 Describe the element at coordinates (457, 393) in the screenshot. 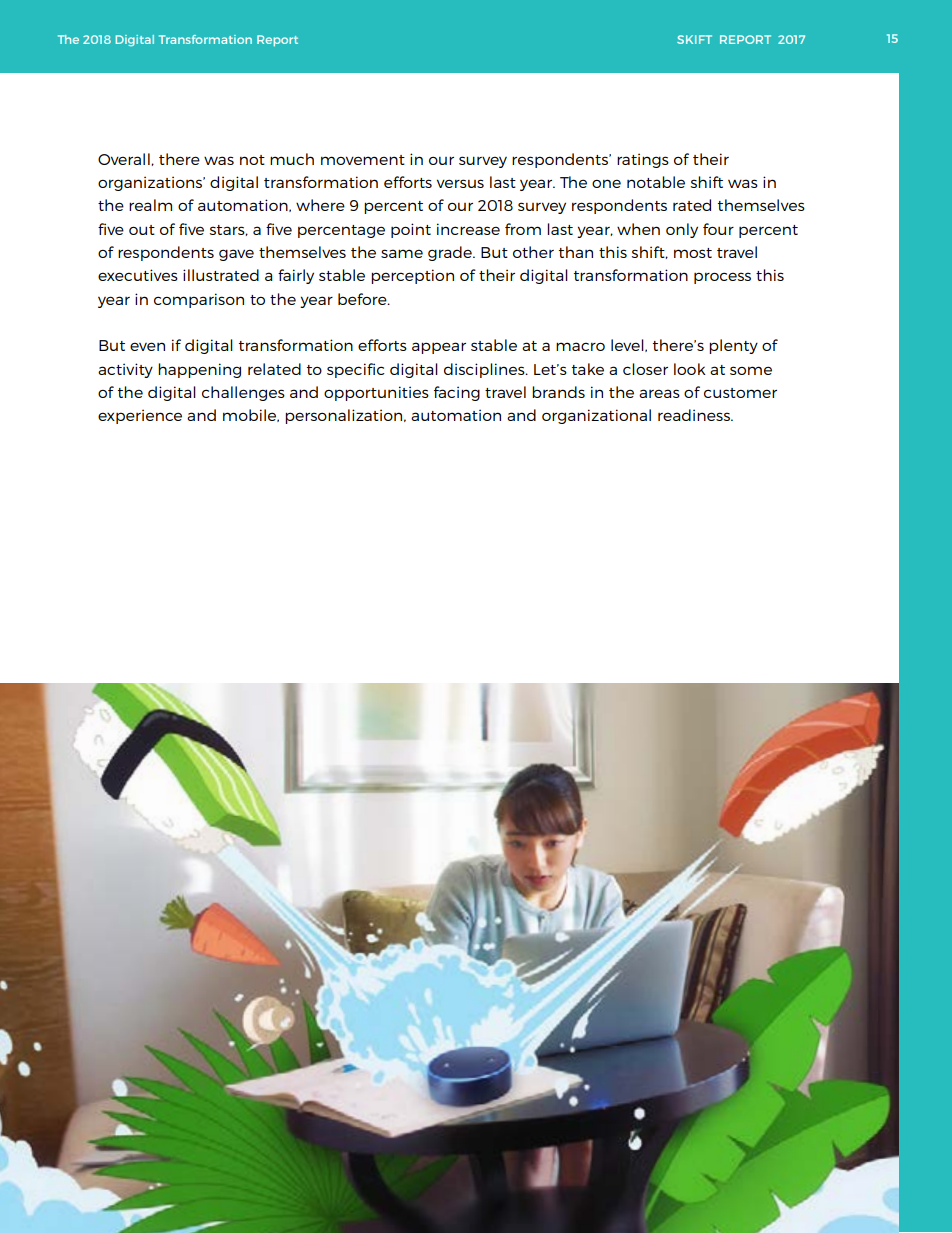

I see `facing` at that location.
